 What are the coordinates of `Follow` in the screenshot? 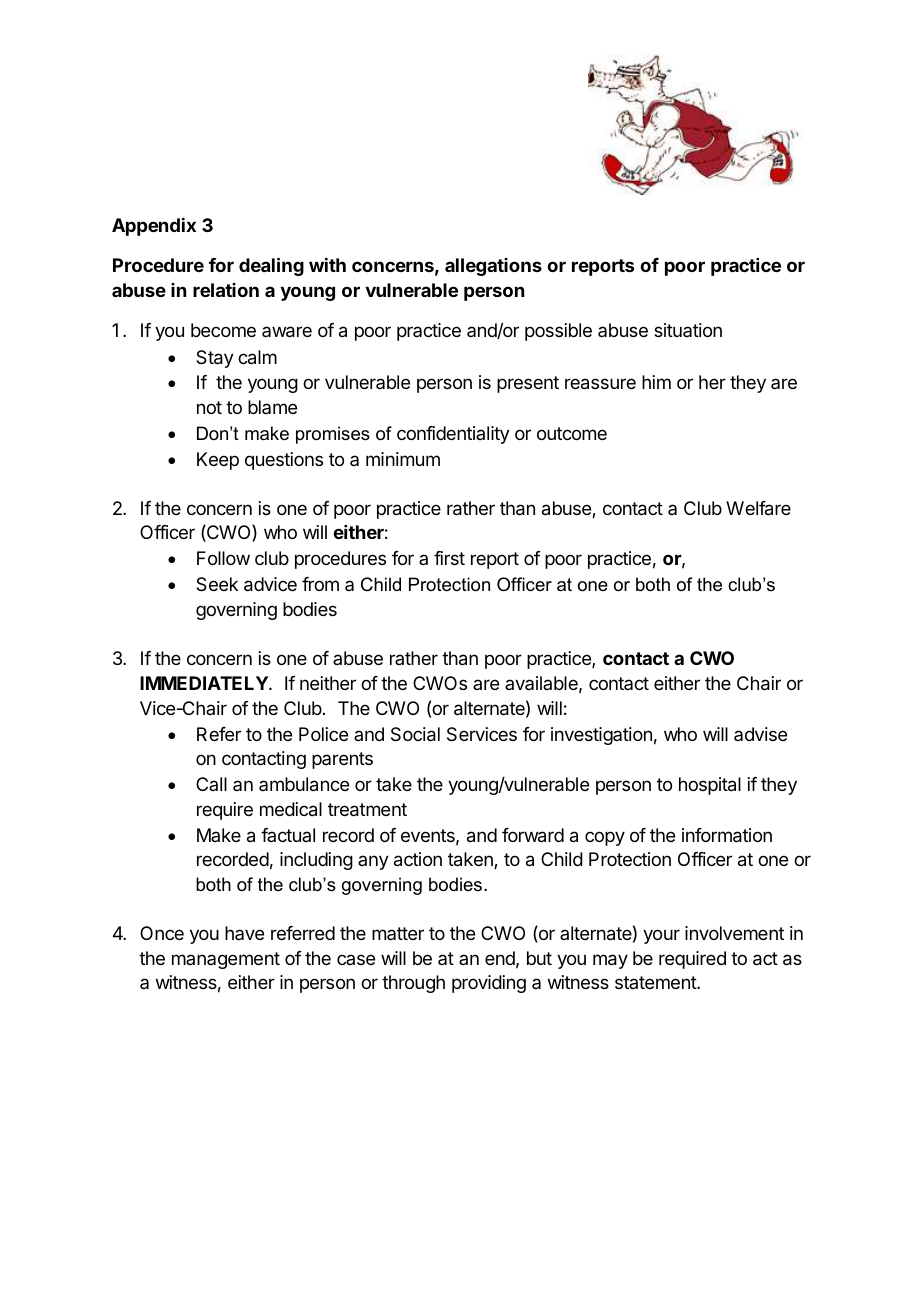 It's located at (223, 558).
